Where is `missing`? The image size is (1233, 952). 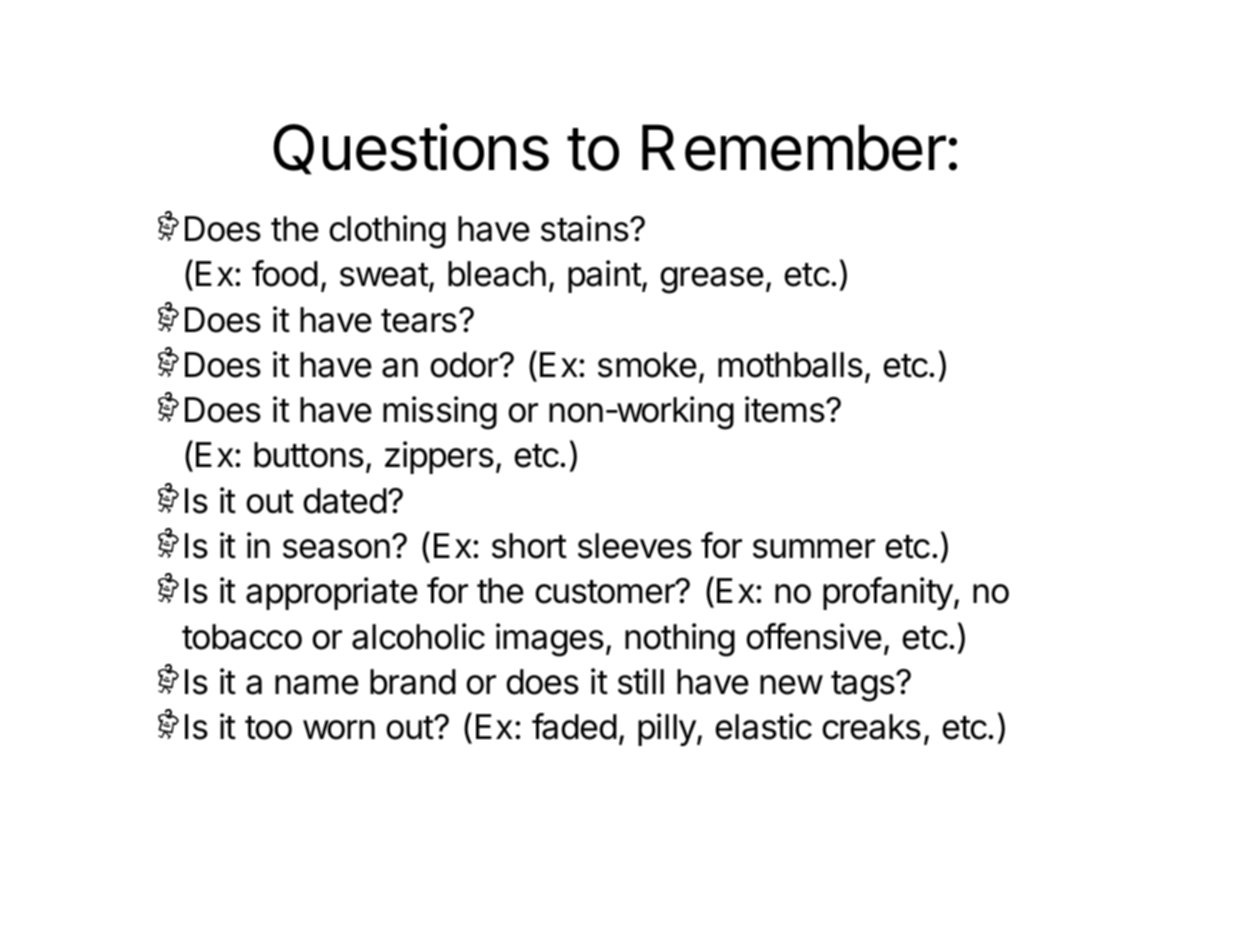 missing is located at coordinates (440, 413).
